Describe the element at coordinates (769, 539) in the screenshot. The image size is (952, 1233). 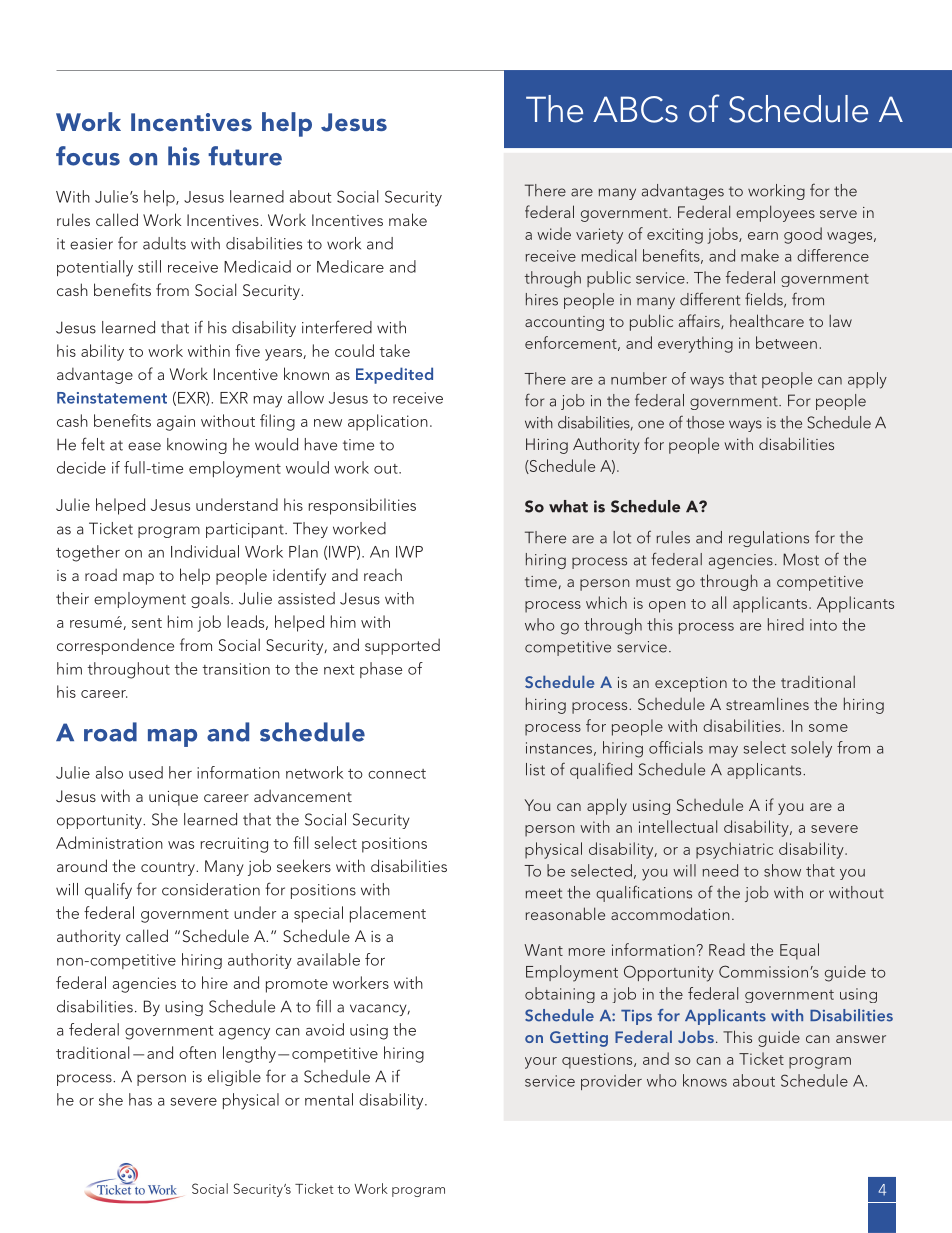
I see `regulations` at that location.
